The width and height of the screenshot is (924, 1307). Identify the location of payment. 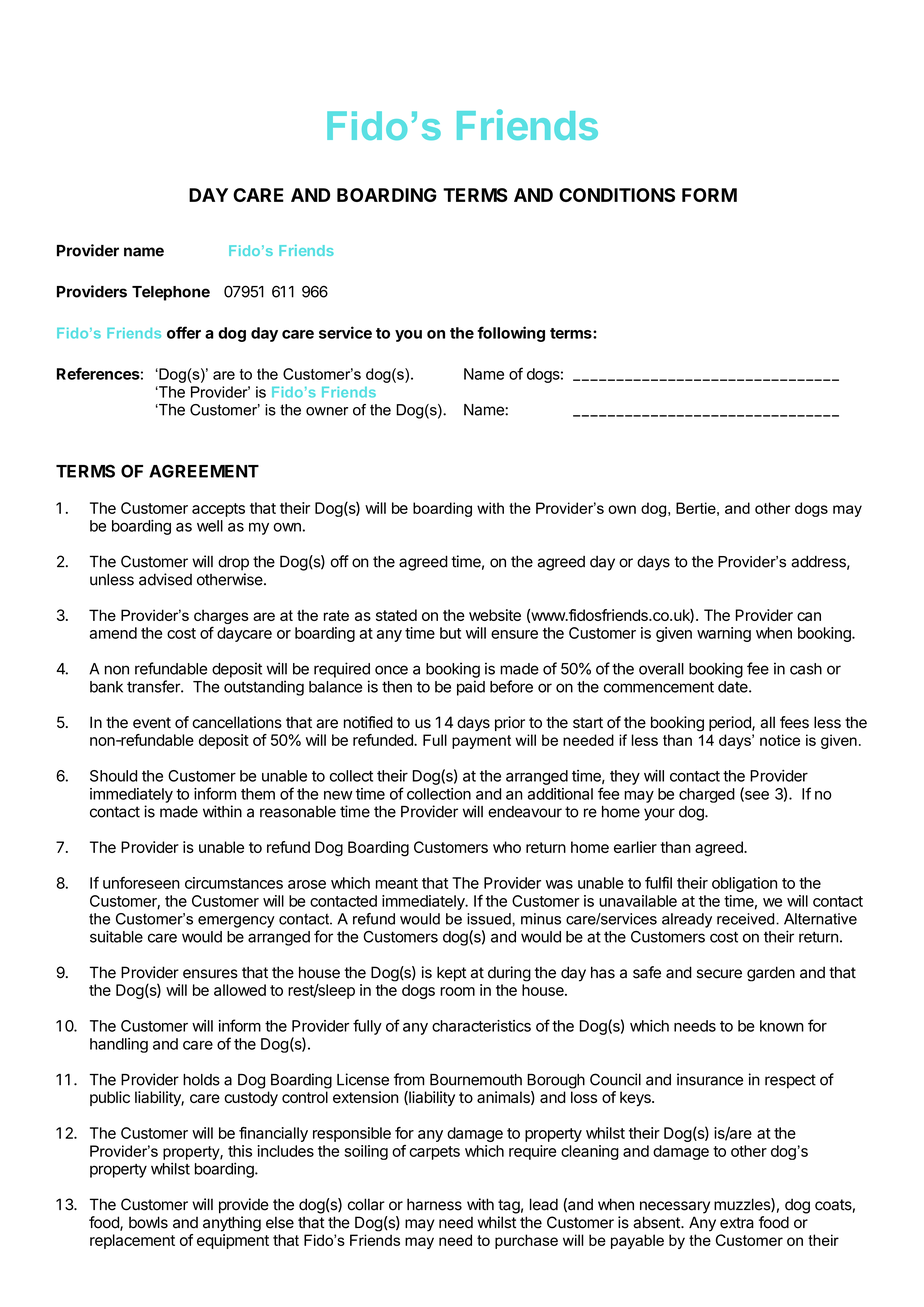
(481, 742).
